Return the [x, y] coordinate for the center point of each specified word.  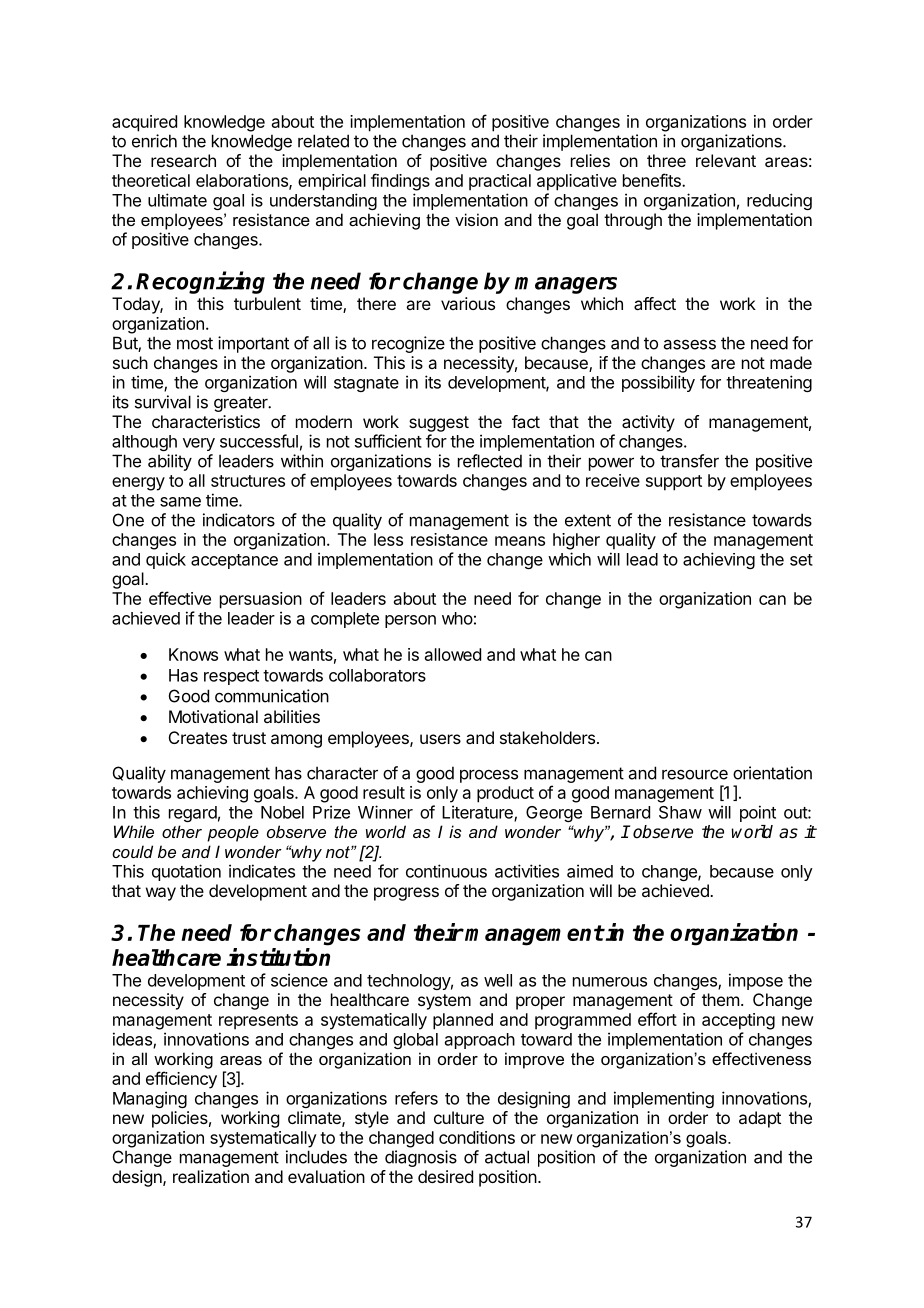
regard [193, 814]
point [758, 813]
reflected [490, 461]
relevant [726, 160]
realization [211, 1176]
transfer [689, 461]
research [183, 160]
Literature [478, 813]
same [180, 502]
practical [500, 182]
